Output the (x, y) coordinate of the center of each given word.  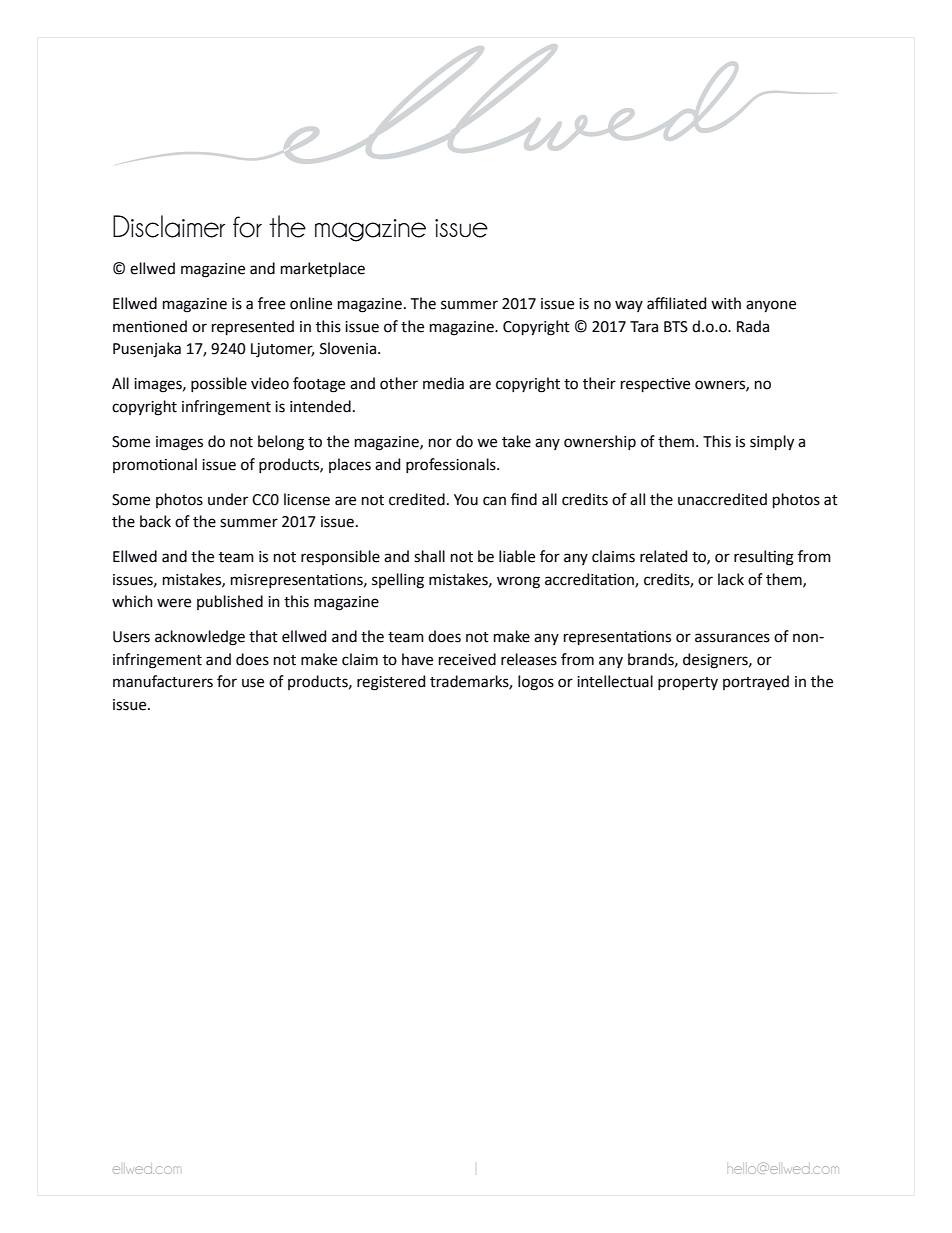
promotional (155, 465)
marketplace (323, 269)
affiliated (676, 303)
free (271, 303)
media (443, 383)
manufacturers (163, 681)
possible (219, 384)
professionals (452, 465)
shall (429, 556)
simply (772, 443)
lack (731, 579)
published (230, 602)
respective (655, 385)
